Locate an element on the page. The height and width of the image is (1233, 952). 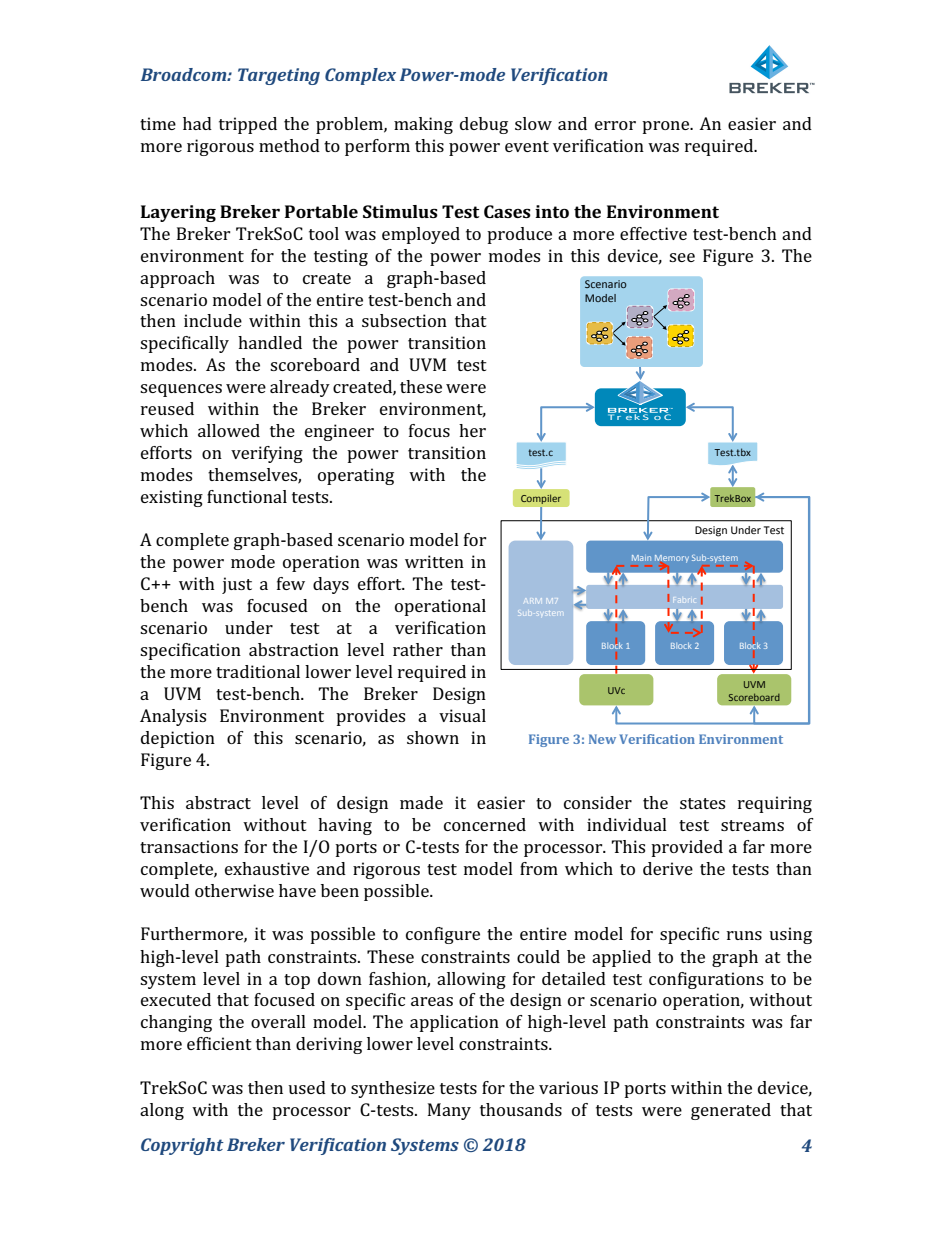
written is located at coordinates (434, 561).
